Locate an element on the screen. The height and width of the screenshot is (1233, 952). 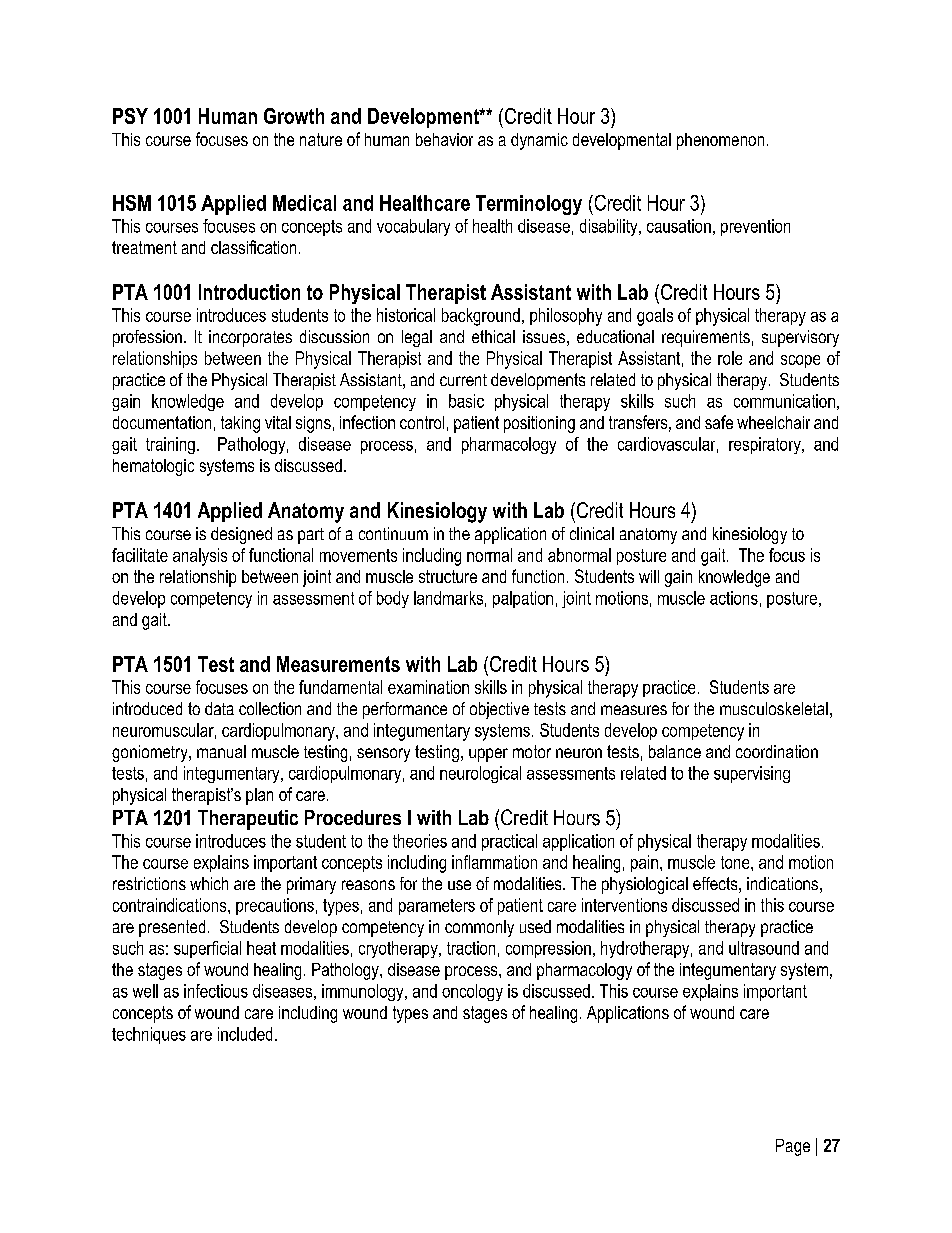
actions is located at coordinates (734, 598).
